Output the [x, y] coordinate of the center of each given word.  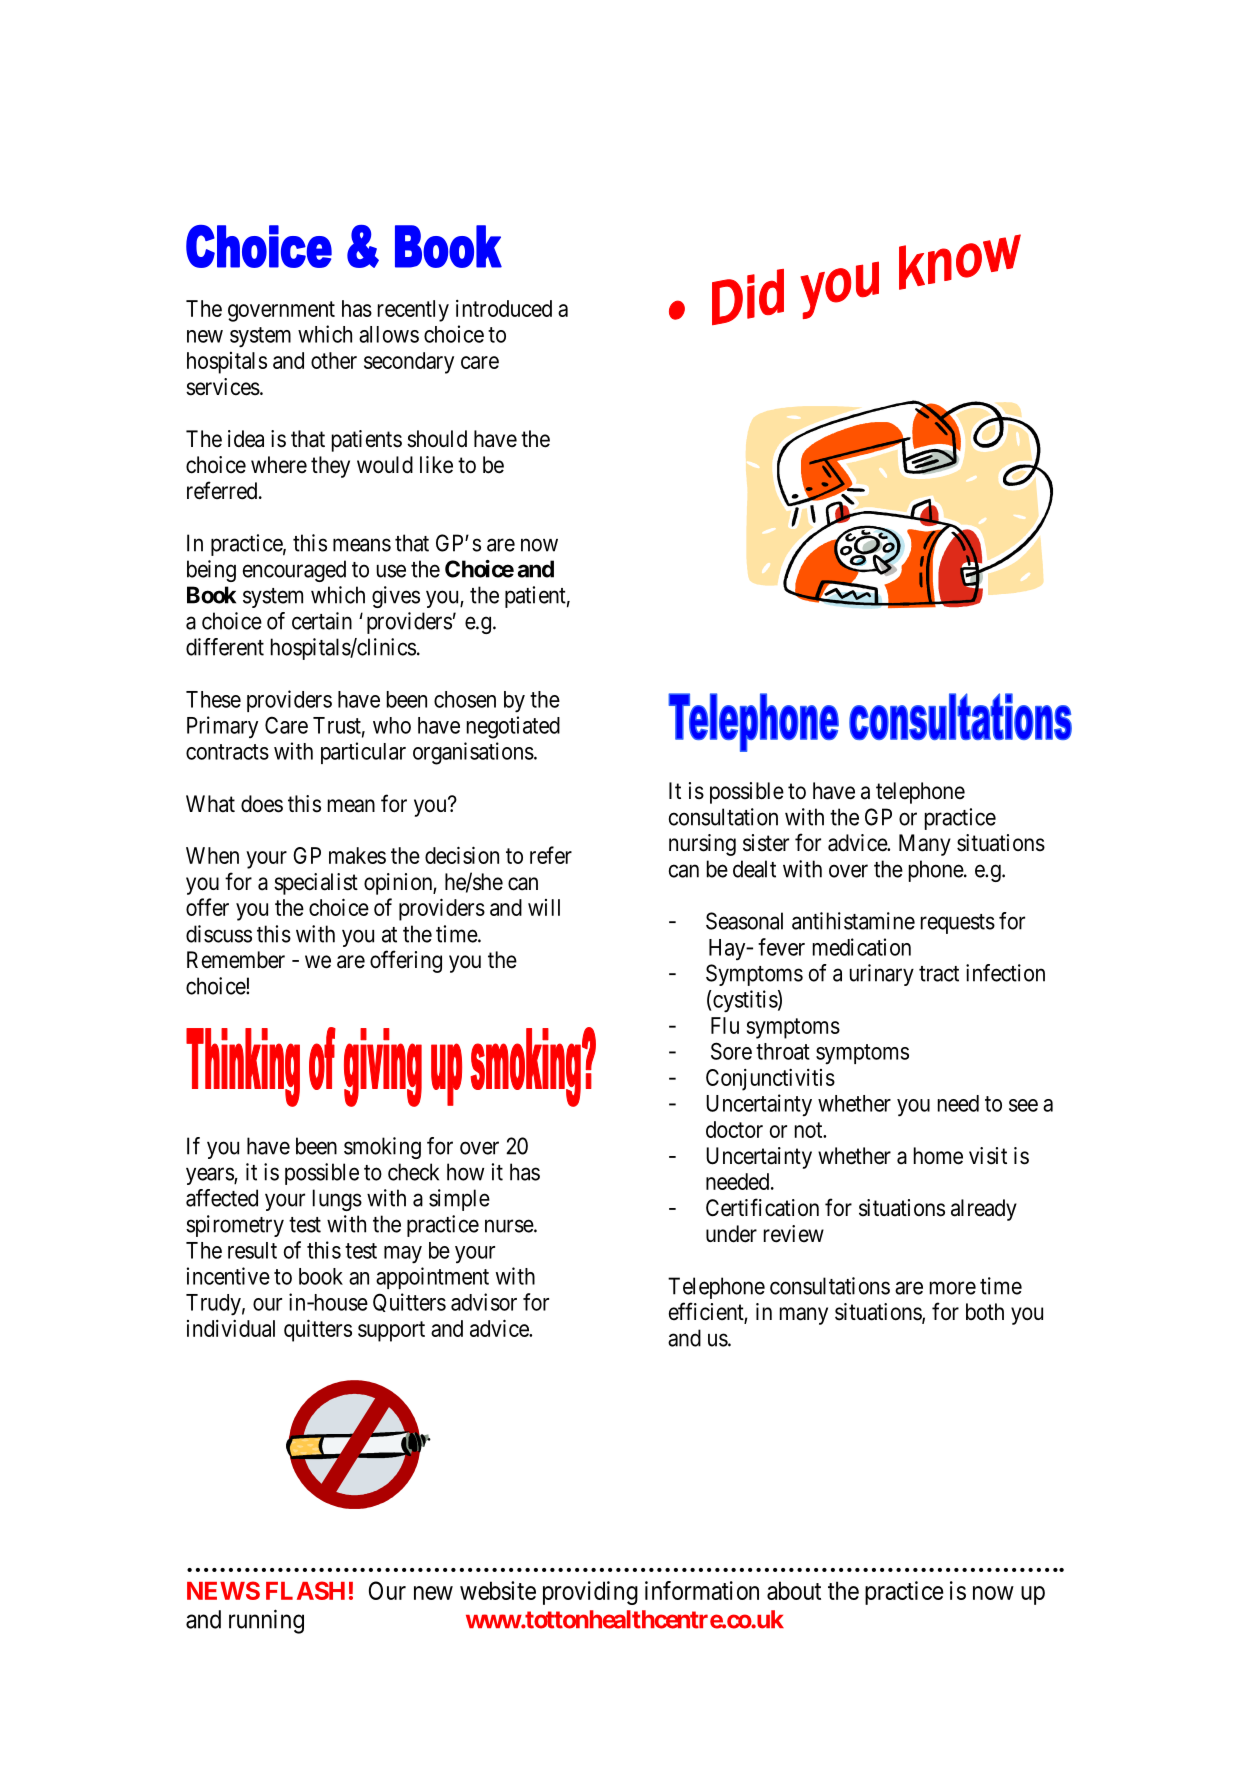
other [334, 360]
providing [590, 1593]
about [794, 1590]
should [437, 439]
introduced [504, 308]
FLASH [305, 1590]
